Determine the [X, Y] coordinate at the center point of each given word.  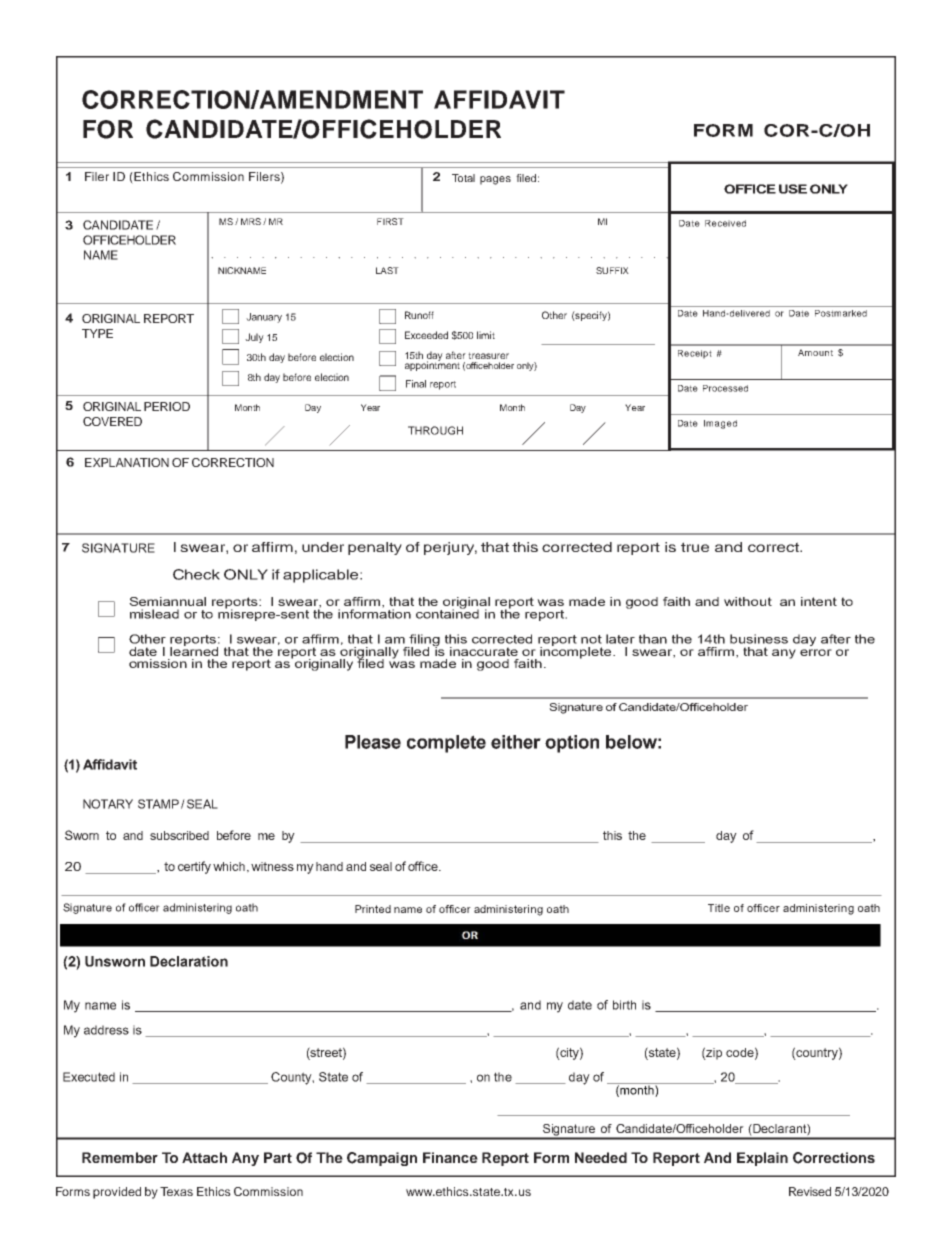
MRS [251, 221]
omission [158, 663]
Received [725, 223]
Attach [204, 1157]
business [759, 639]
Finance [450, 1157]
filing [424, 641]
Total [463, 178]
